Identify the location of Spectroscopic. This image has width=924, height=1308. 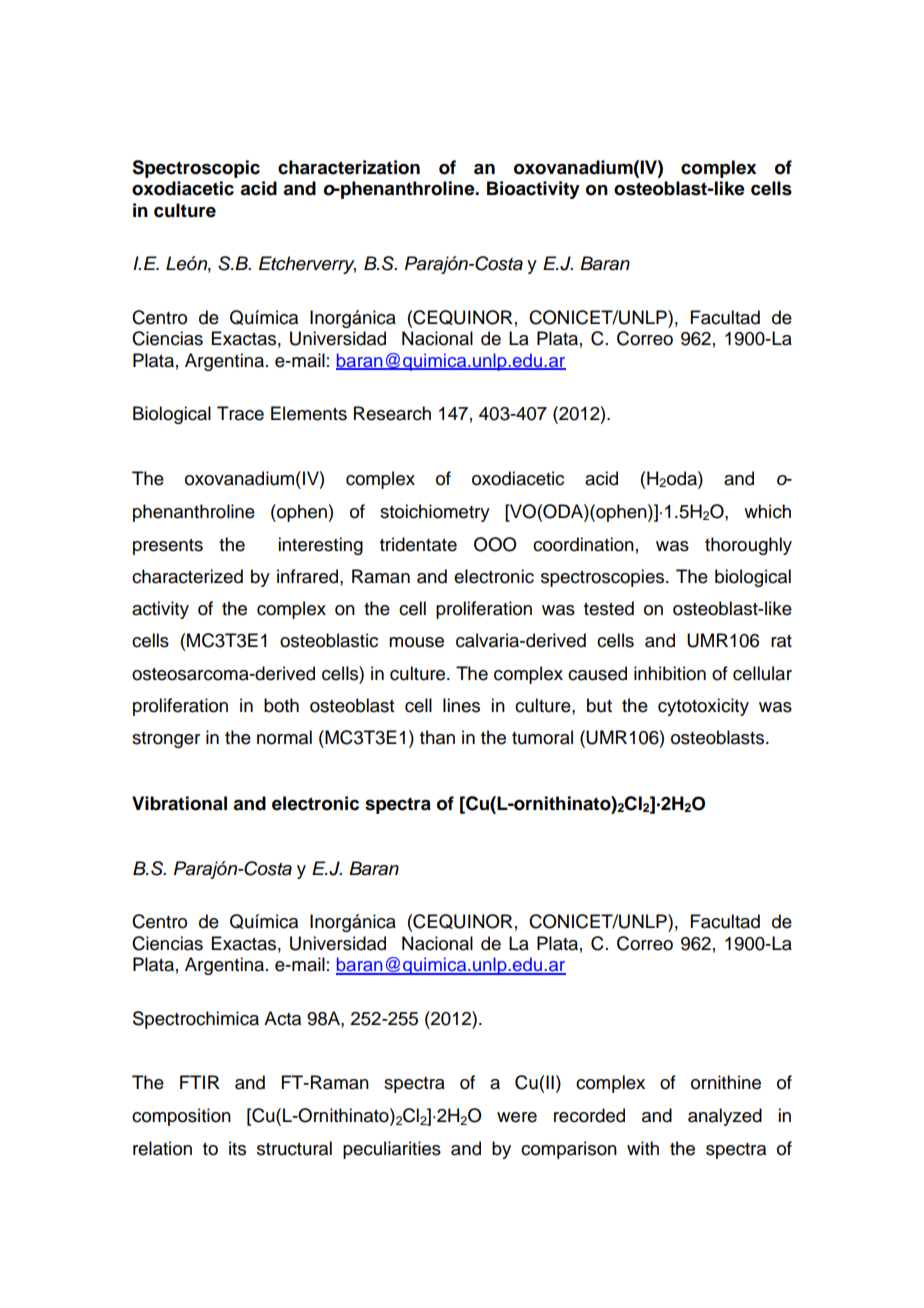
(196, 169).
